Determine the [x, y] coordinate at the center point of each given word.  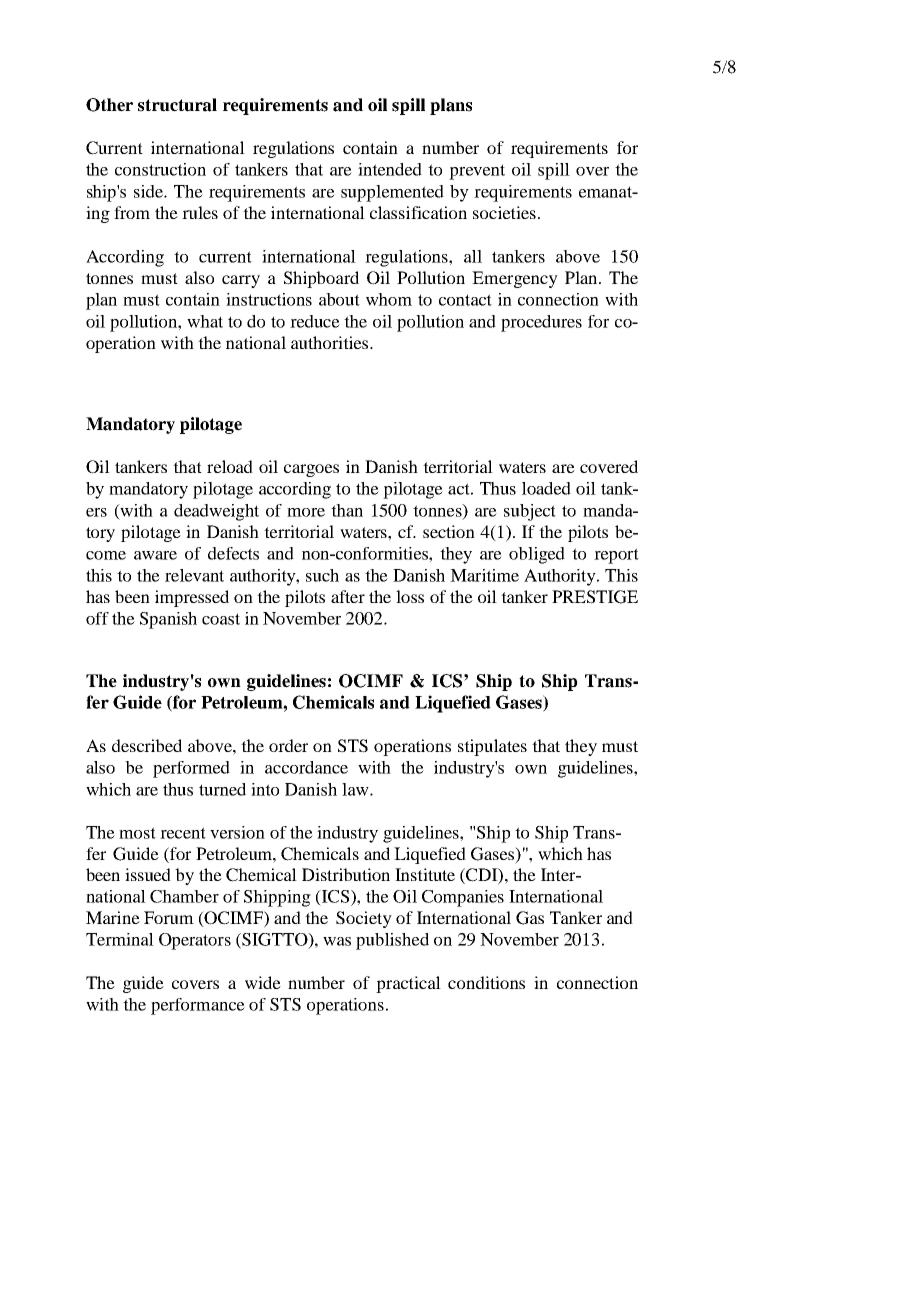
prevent [477, 172]
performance [198, 1006]
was [337, 941]
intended [390, 169]
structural [177, 105]
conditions [486, 982]
